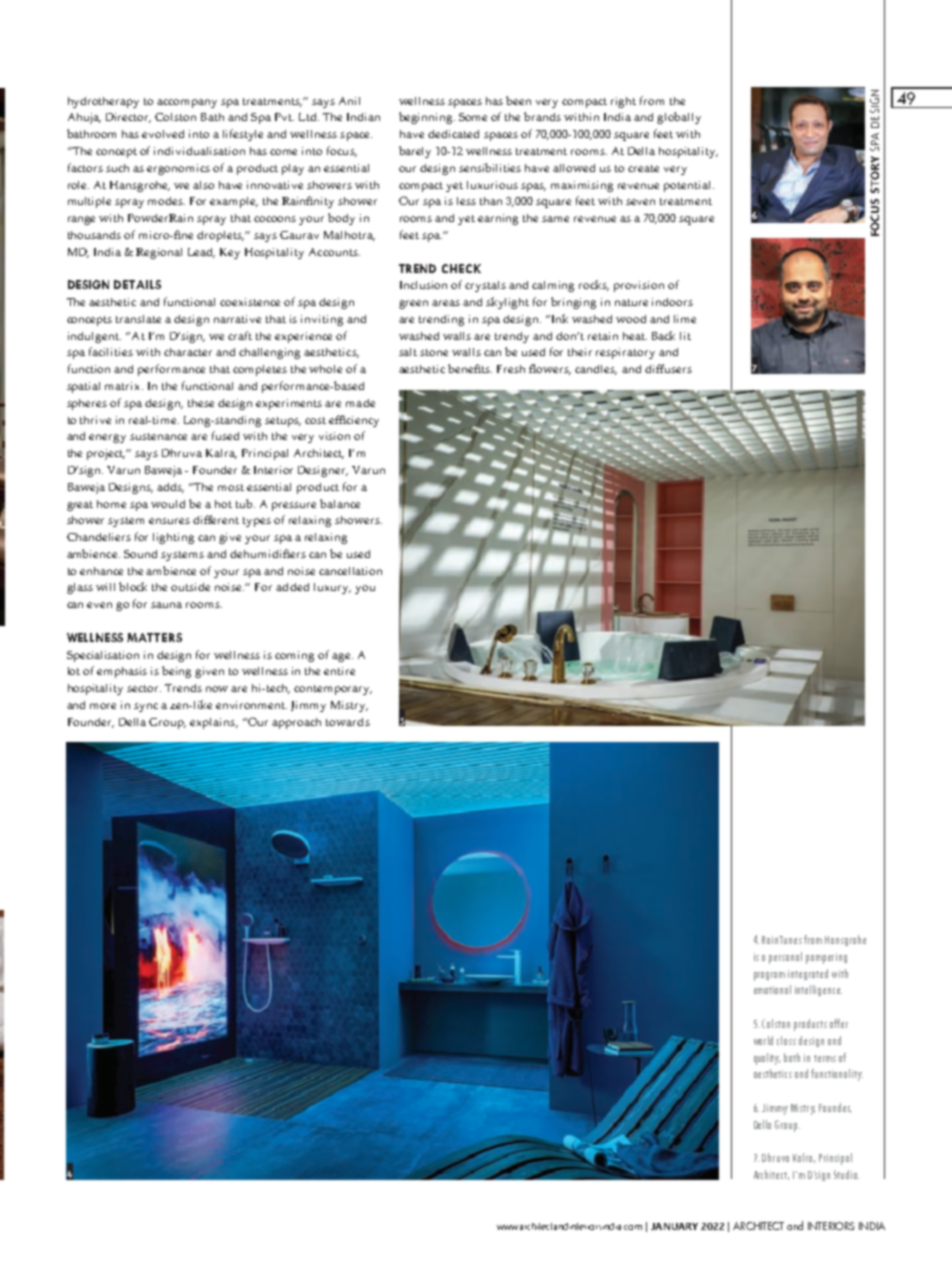 This screenshot has height=1267, width=952. Describe the element at coordinates (679, 118) in the screenshot. I see `globally` at that location.
